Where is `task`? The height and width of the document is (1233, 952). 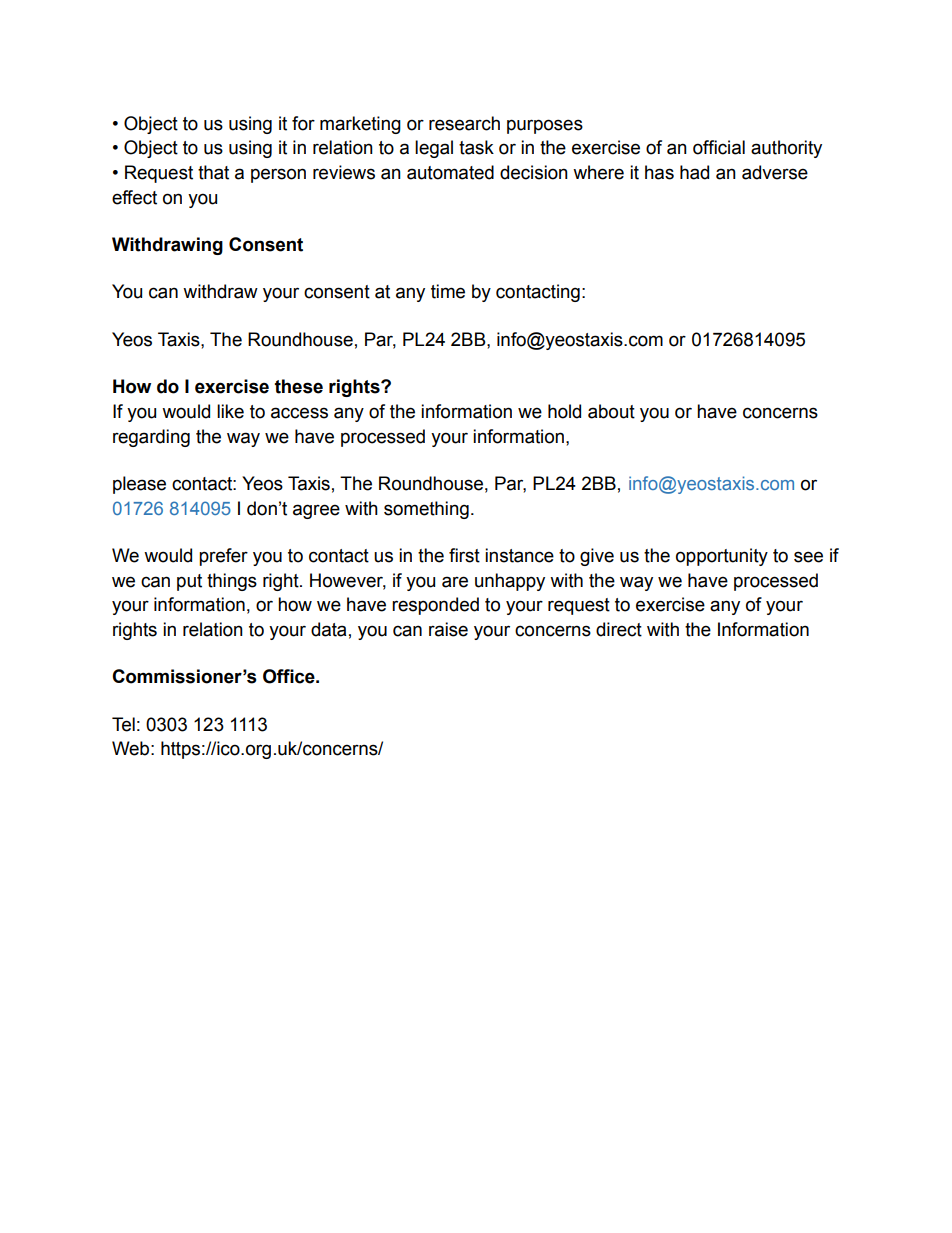 task is located at coordinates (476, 147).
